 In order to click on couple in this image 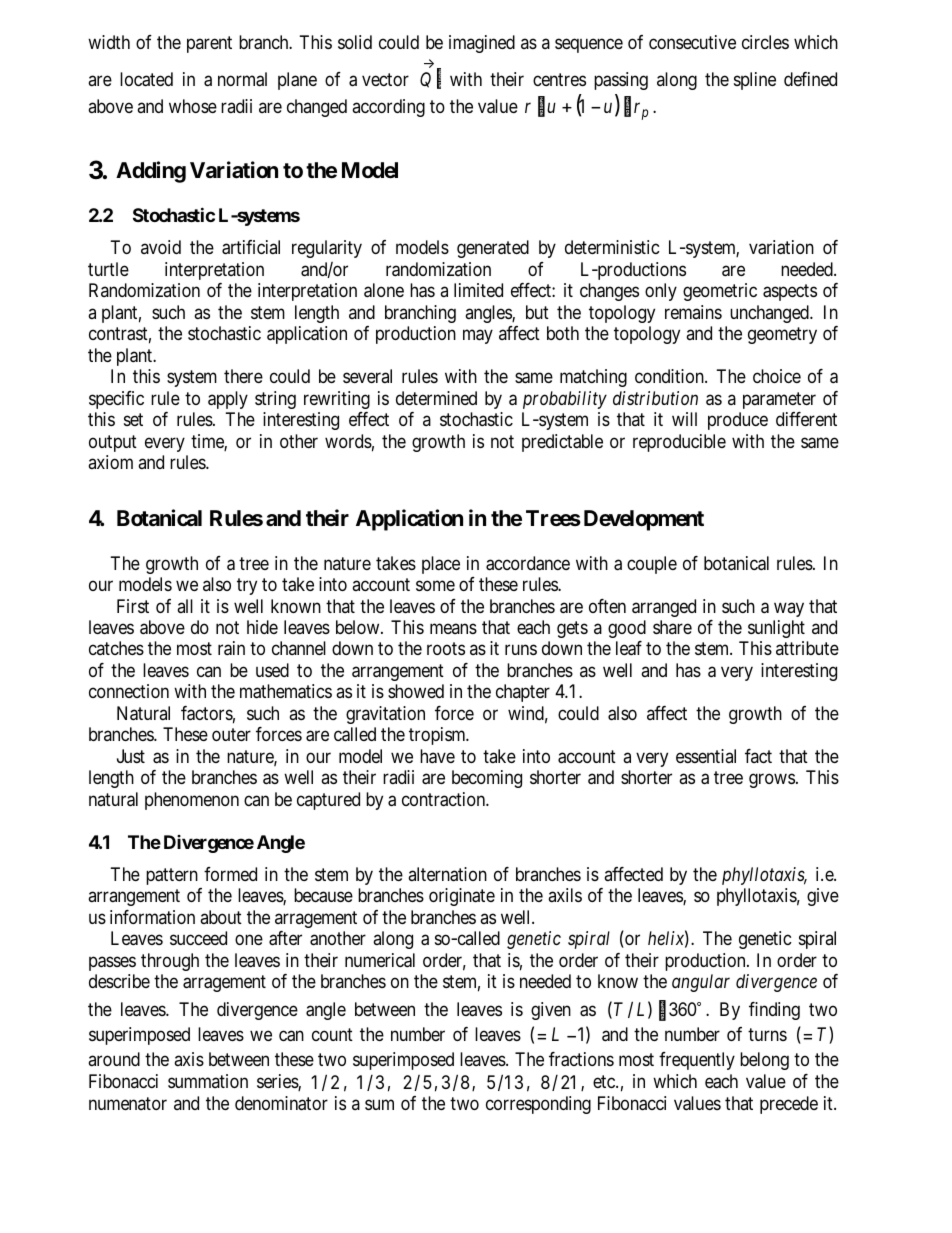, I will do `click(652, 565)`.
